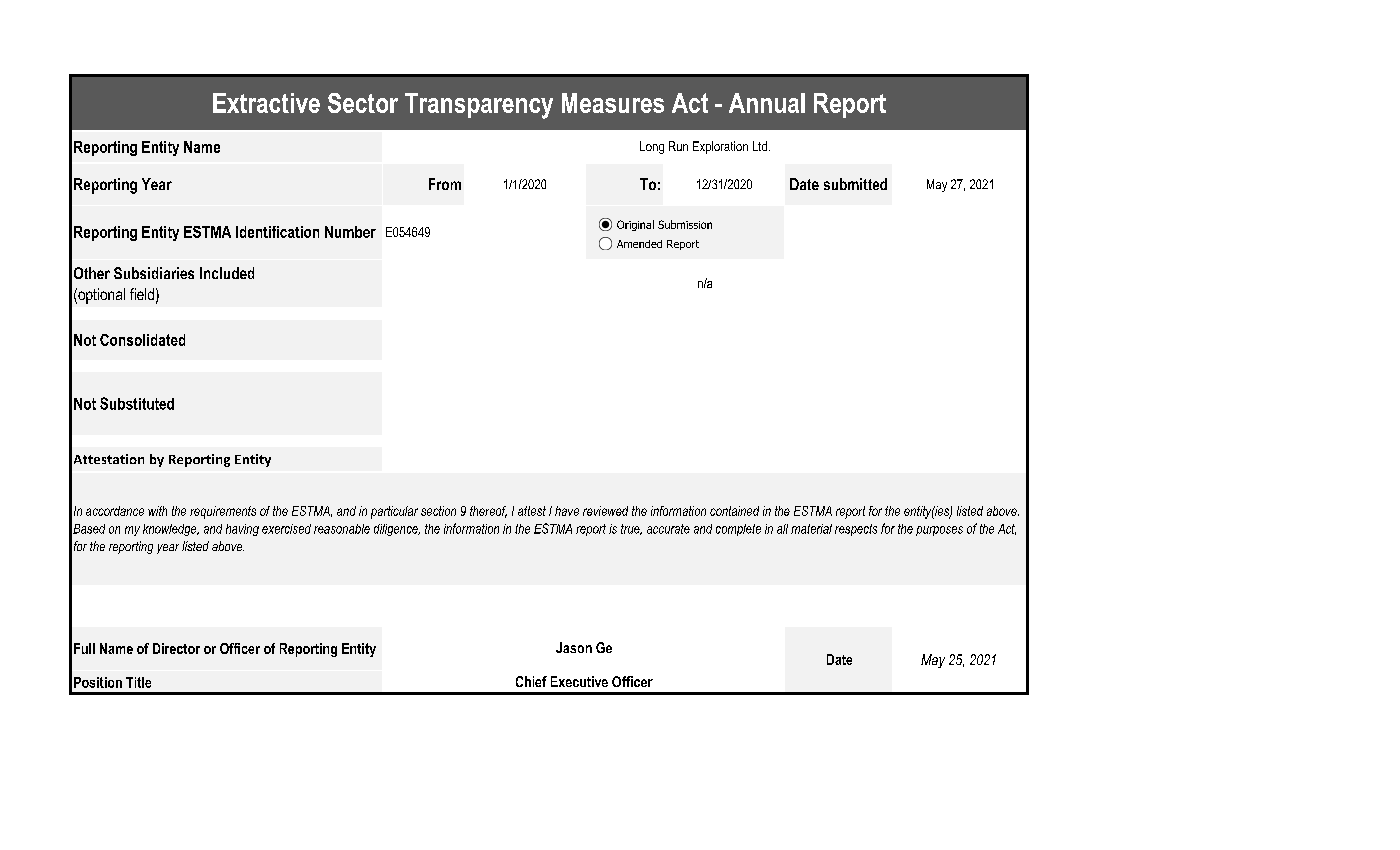  What do you see at coordinates (479, 106) in the screenshot?
I see `Transparency` at bounding box center [479, 106].
